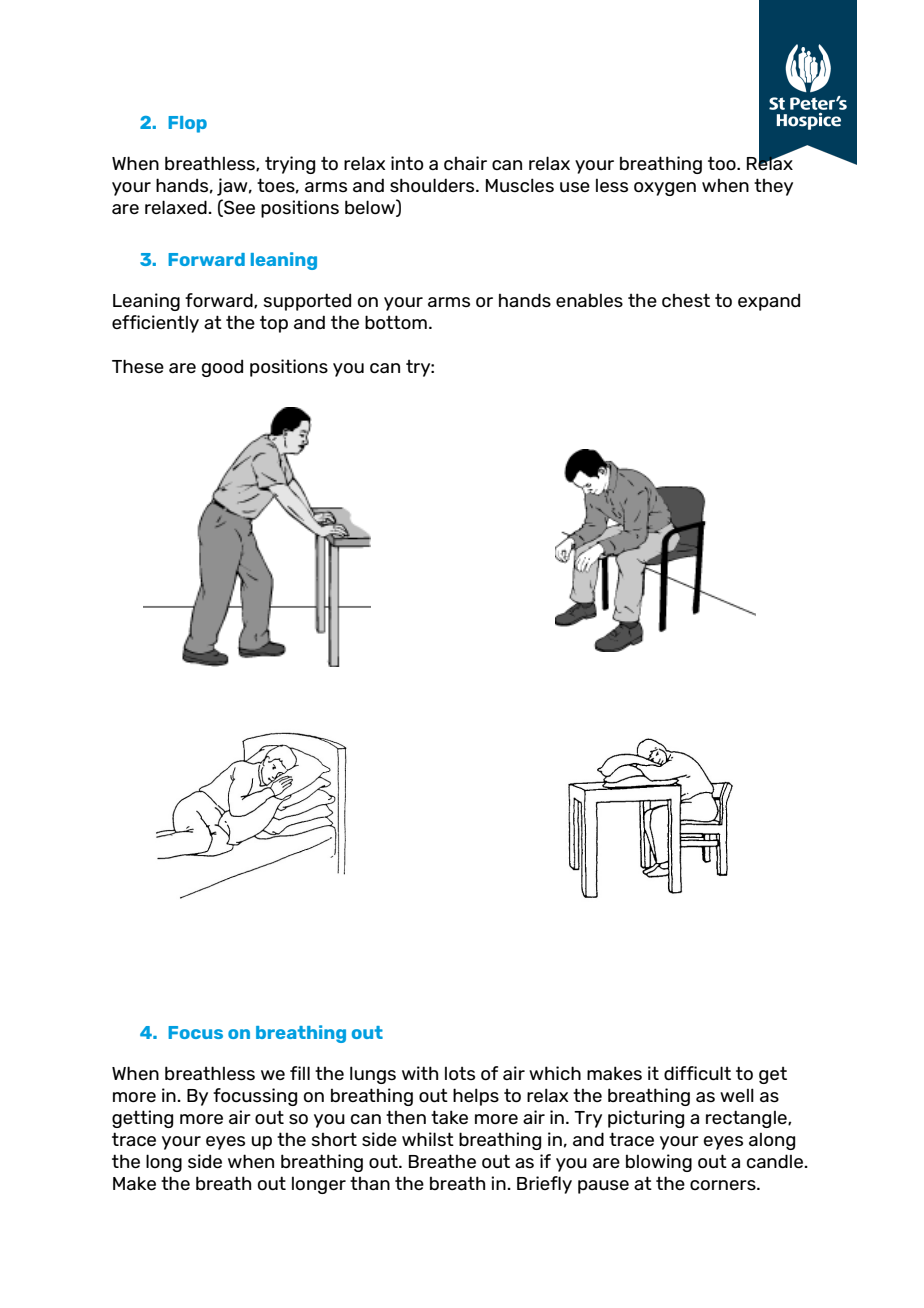 The image size is (924, 1308). I want to click on blowing, so click(659, 1163).
